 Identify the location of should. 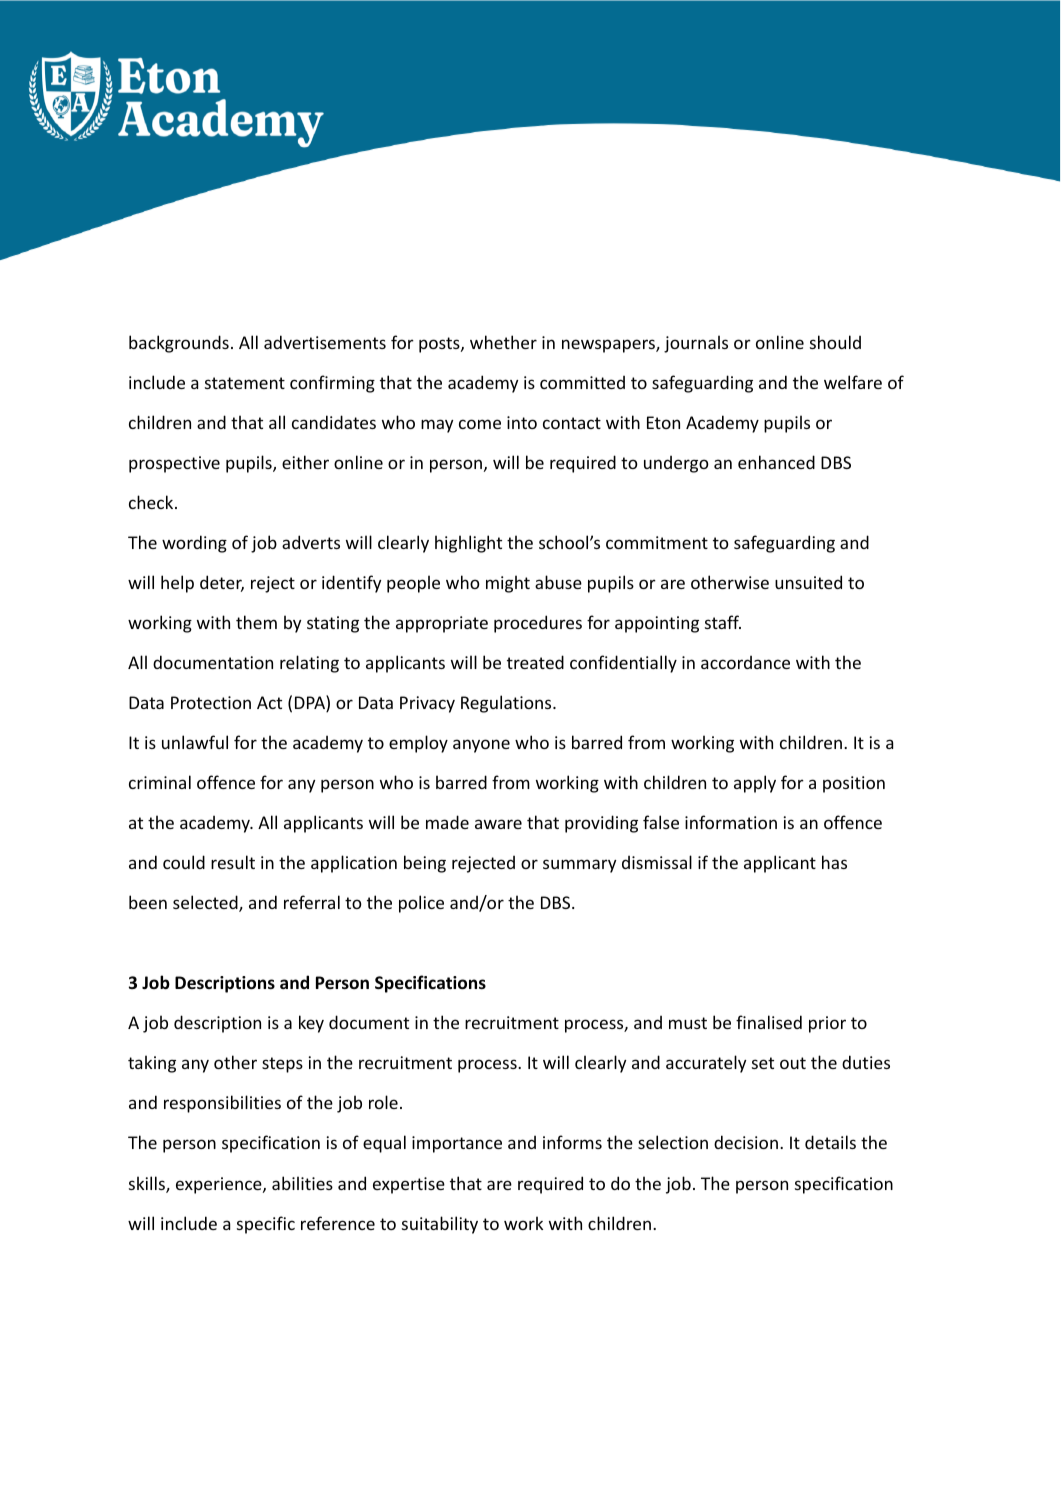
(835, 342).
